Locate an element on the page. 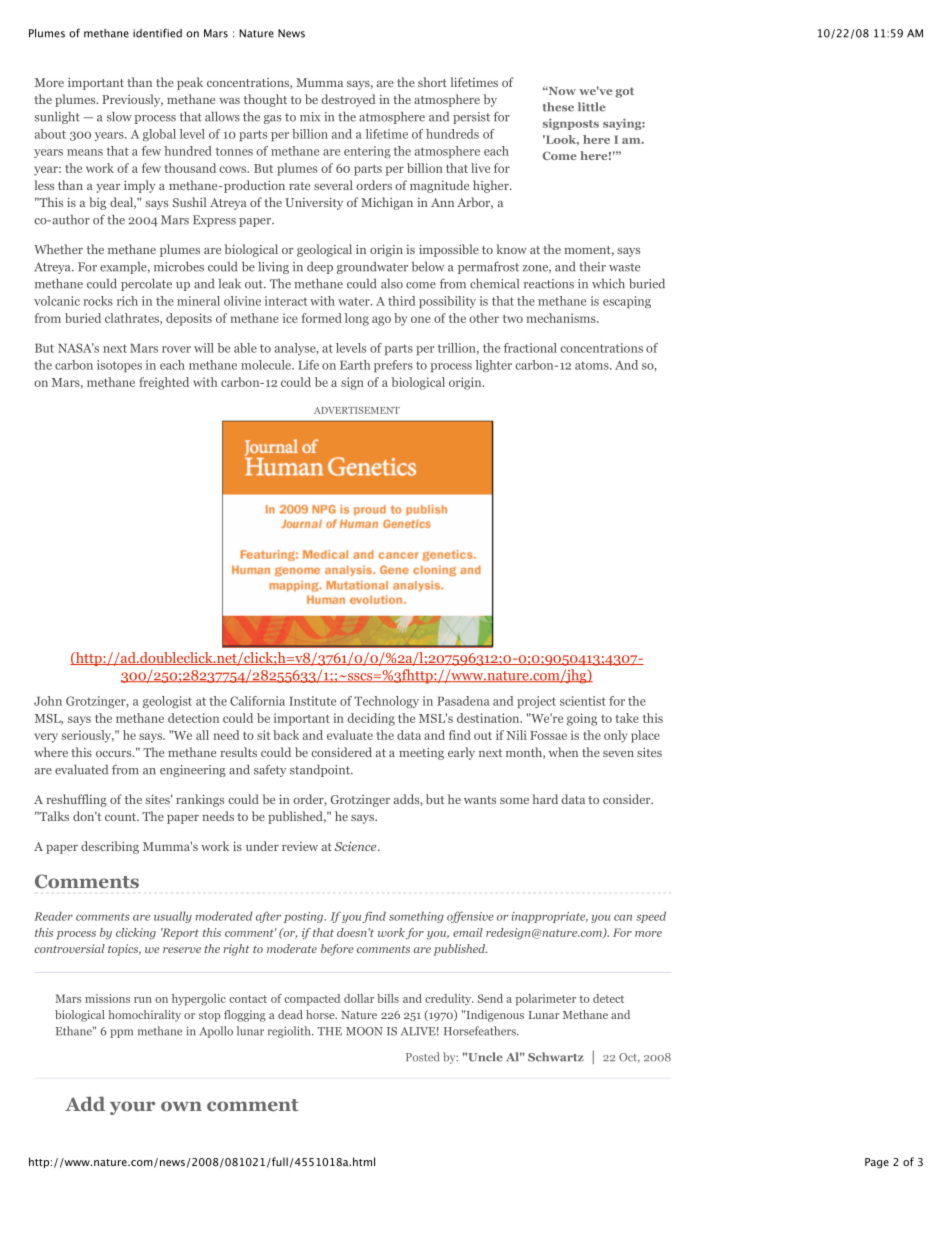  speed is located at coordinates (651, 917).
